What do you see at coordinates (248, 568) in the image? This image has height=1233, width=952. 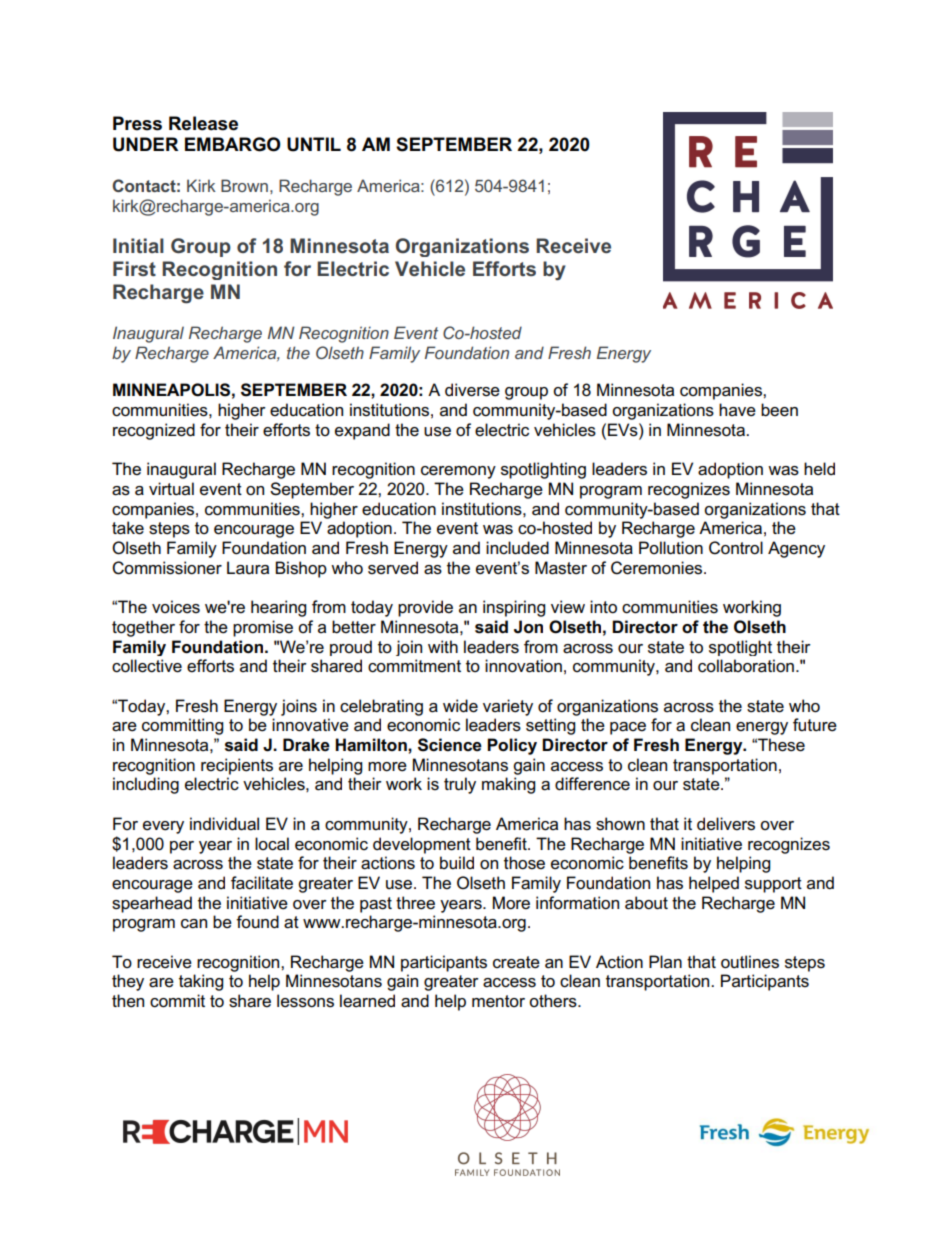 I see `Laura` at bounding box center [248, 568].
